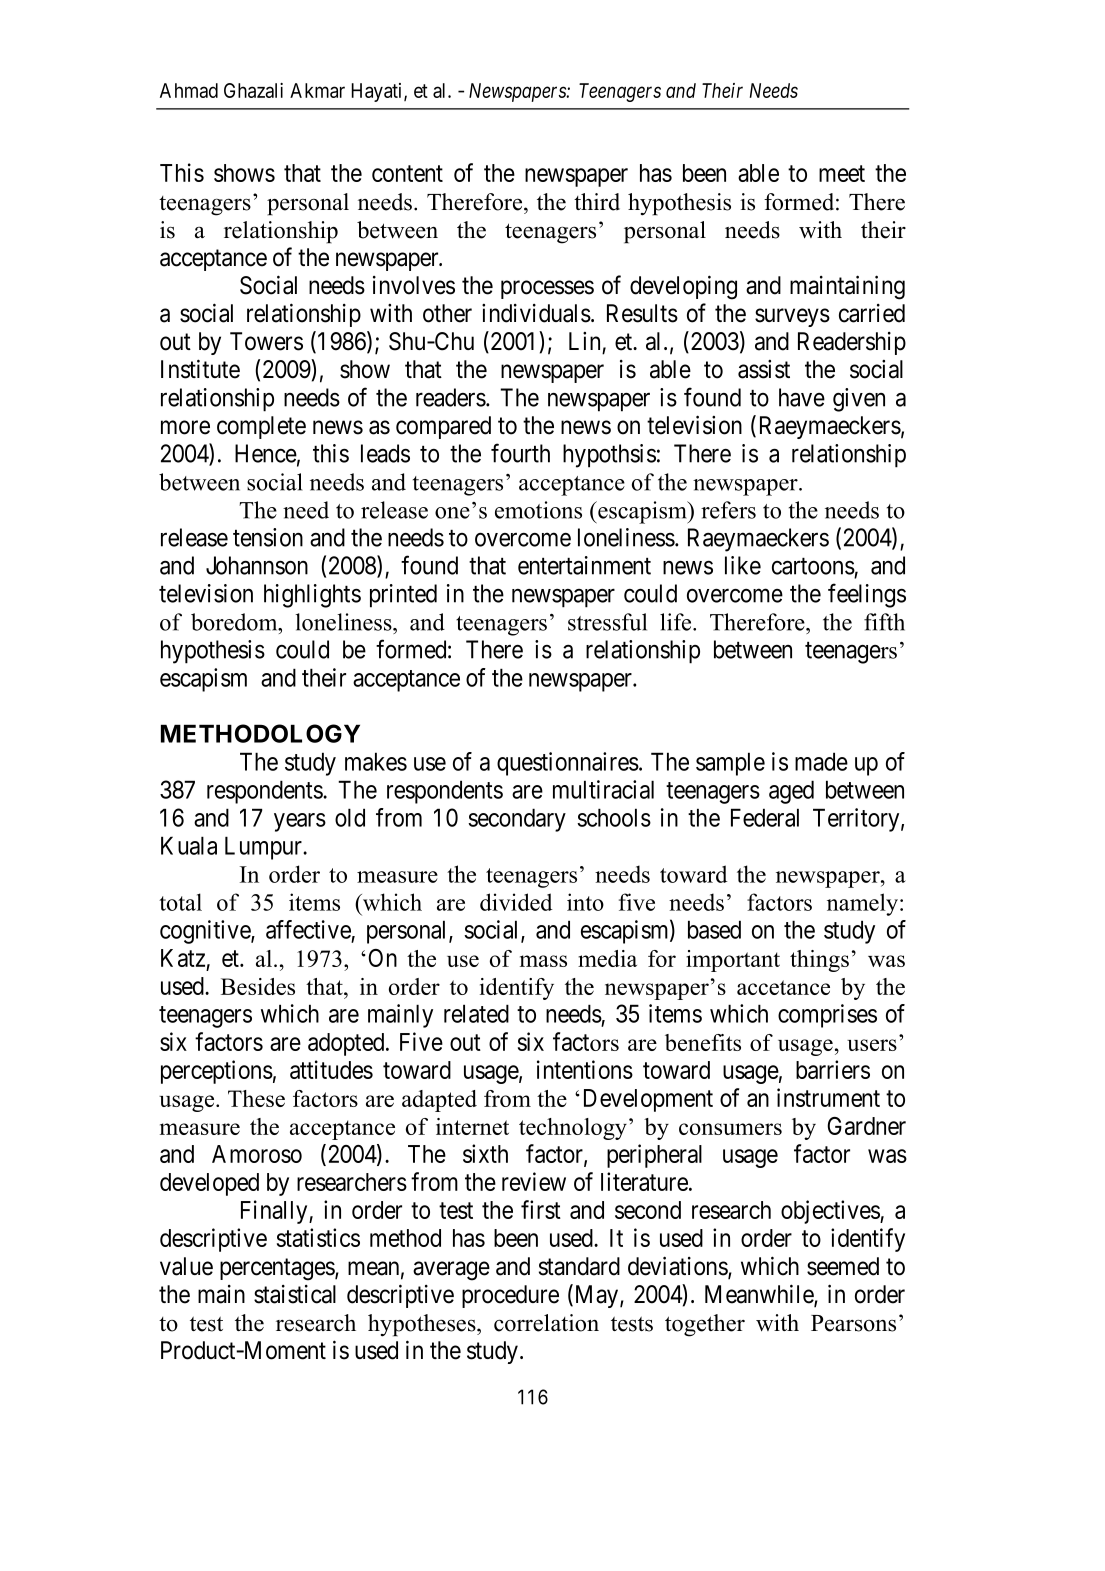  What do you see at coordinates (309, 931) in the page?
I see `affective` at bounding box center [309, 931].
